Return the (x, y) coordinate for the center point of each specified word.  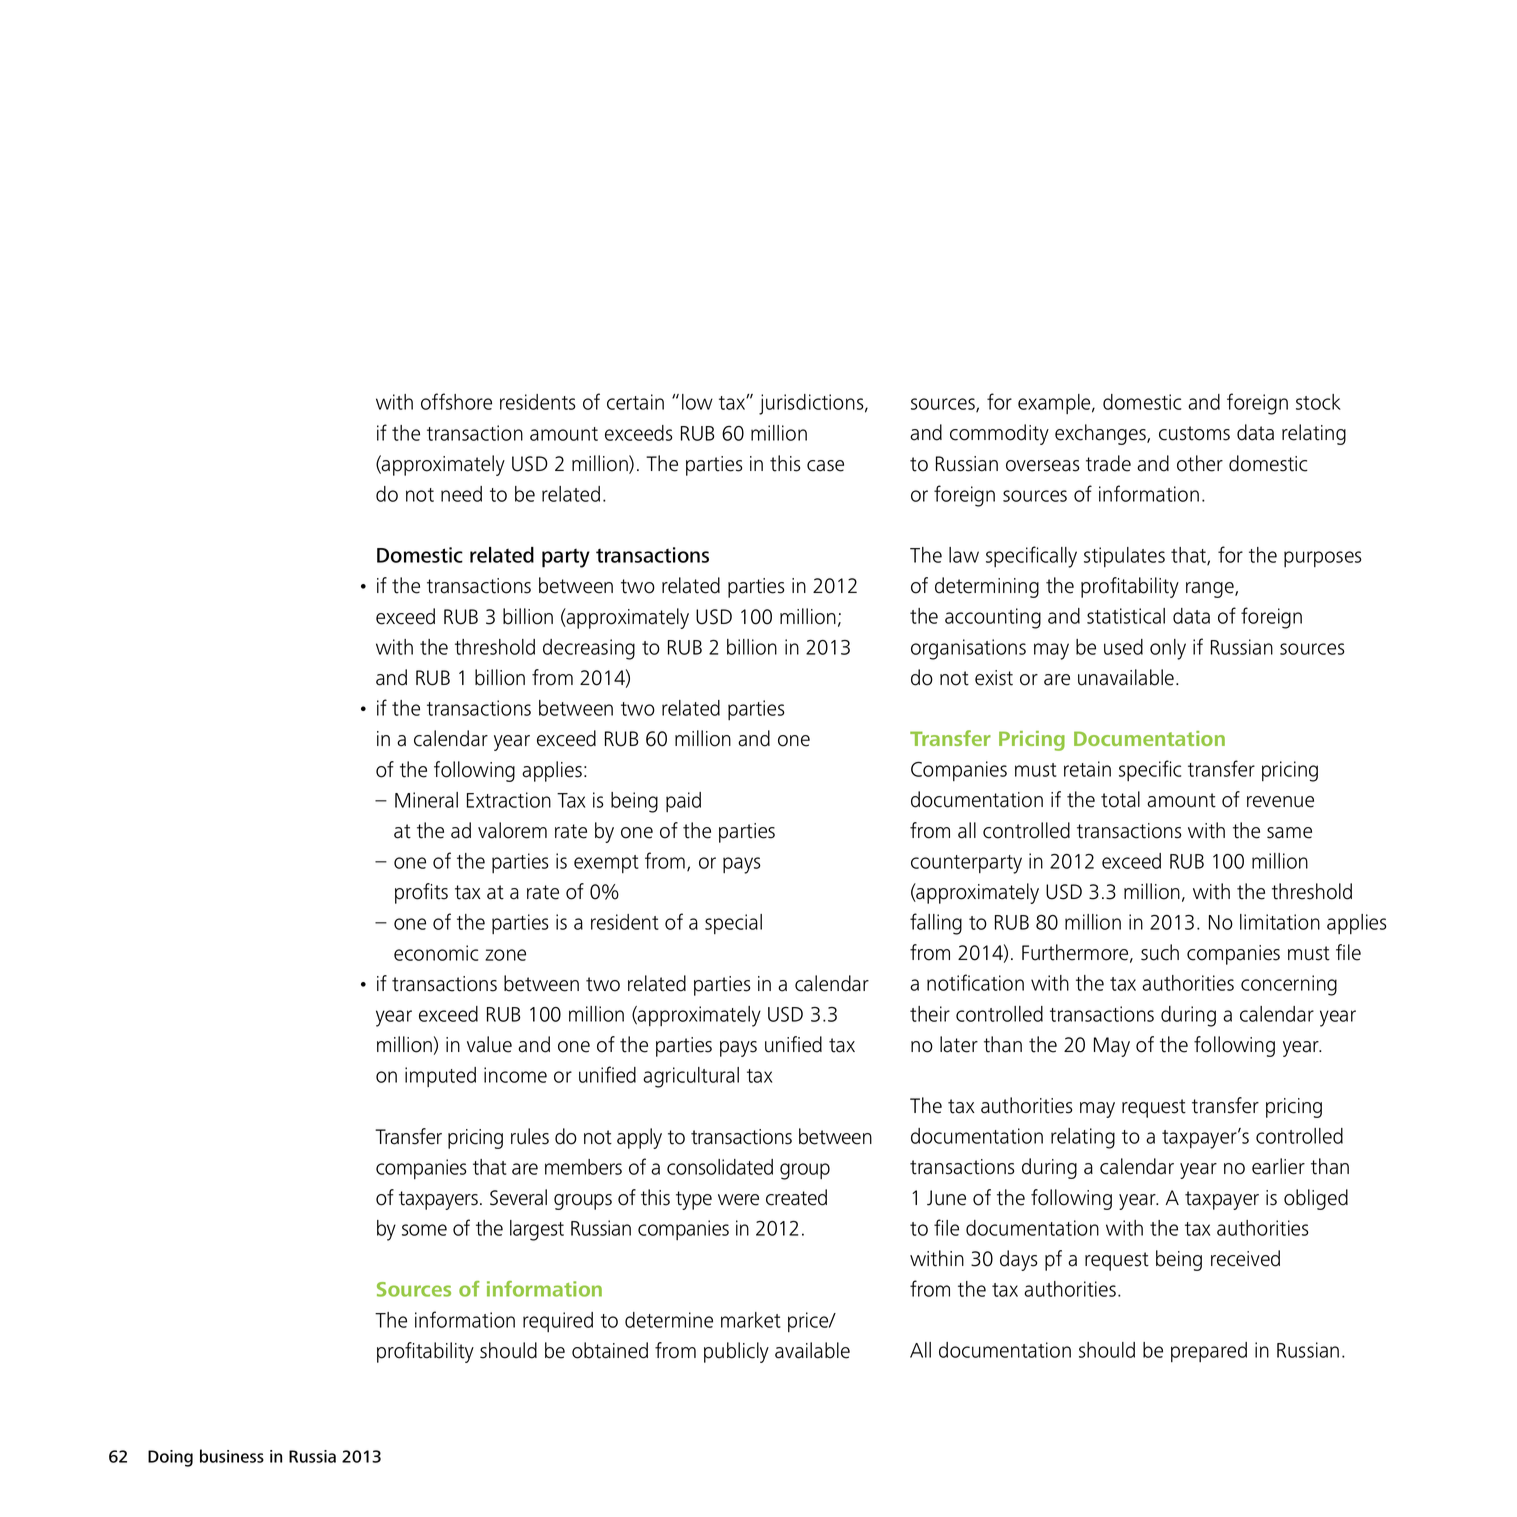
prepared (1209, 1352)
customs (1194, 433)
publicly (736, 1352)
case (825, 466)
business (232, 1456)
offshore (456, 401)
